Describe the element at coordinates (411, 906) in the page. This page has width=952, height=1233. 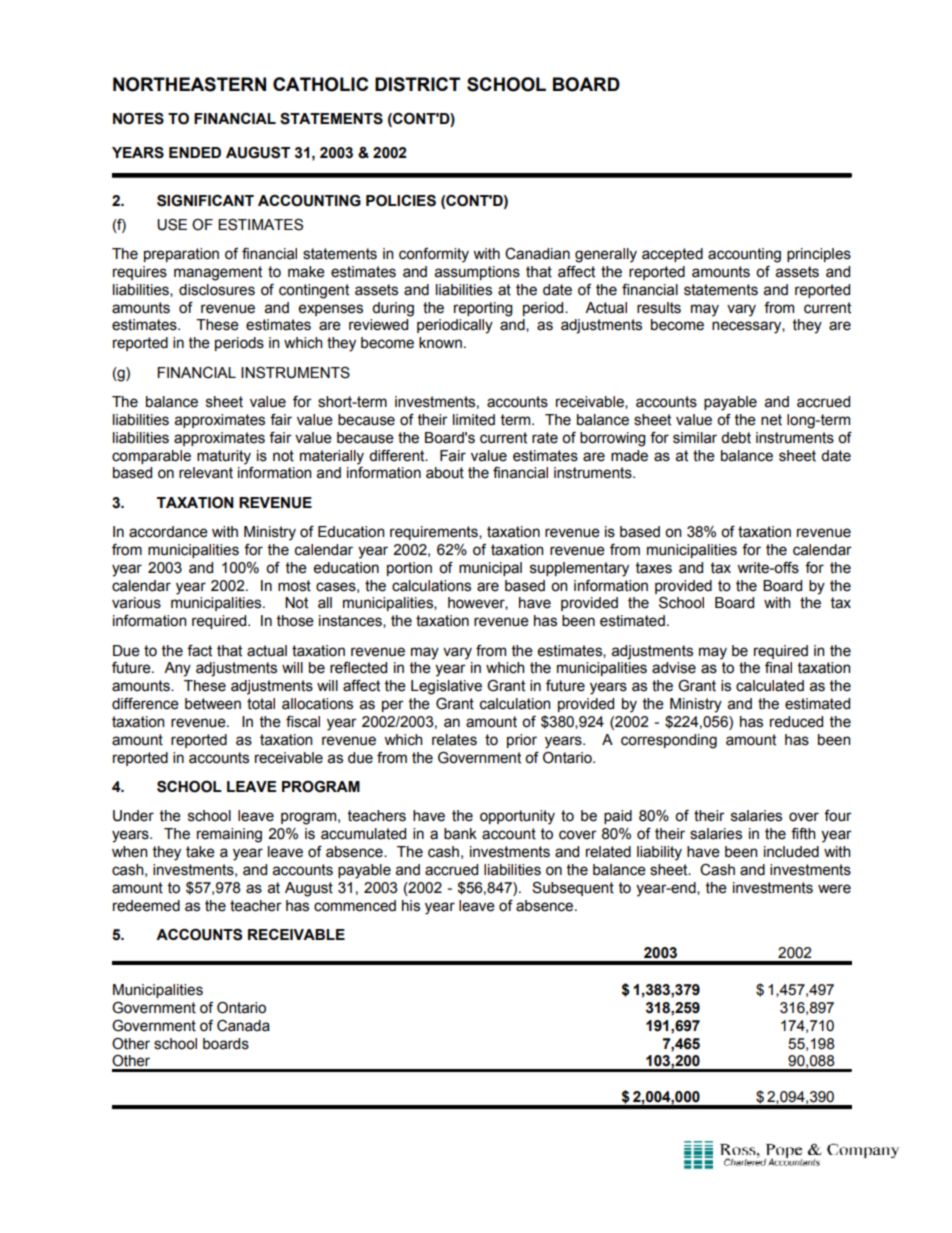
I see `his` at that location.
